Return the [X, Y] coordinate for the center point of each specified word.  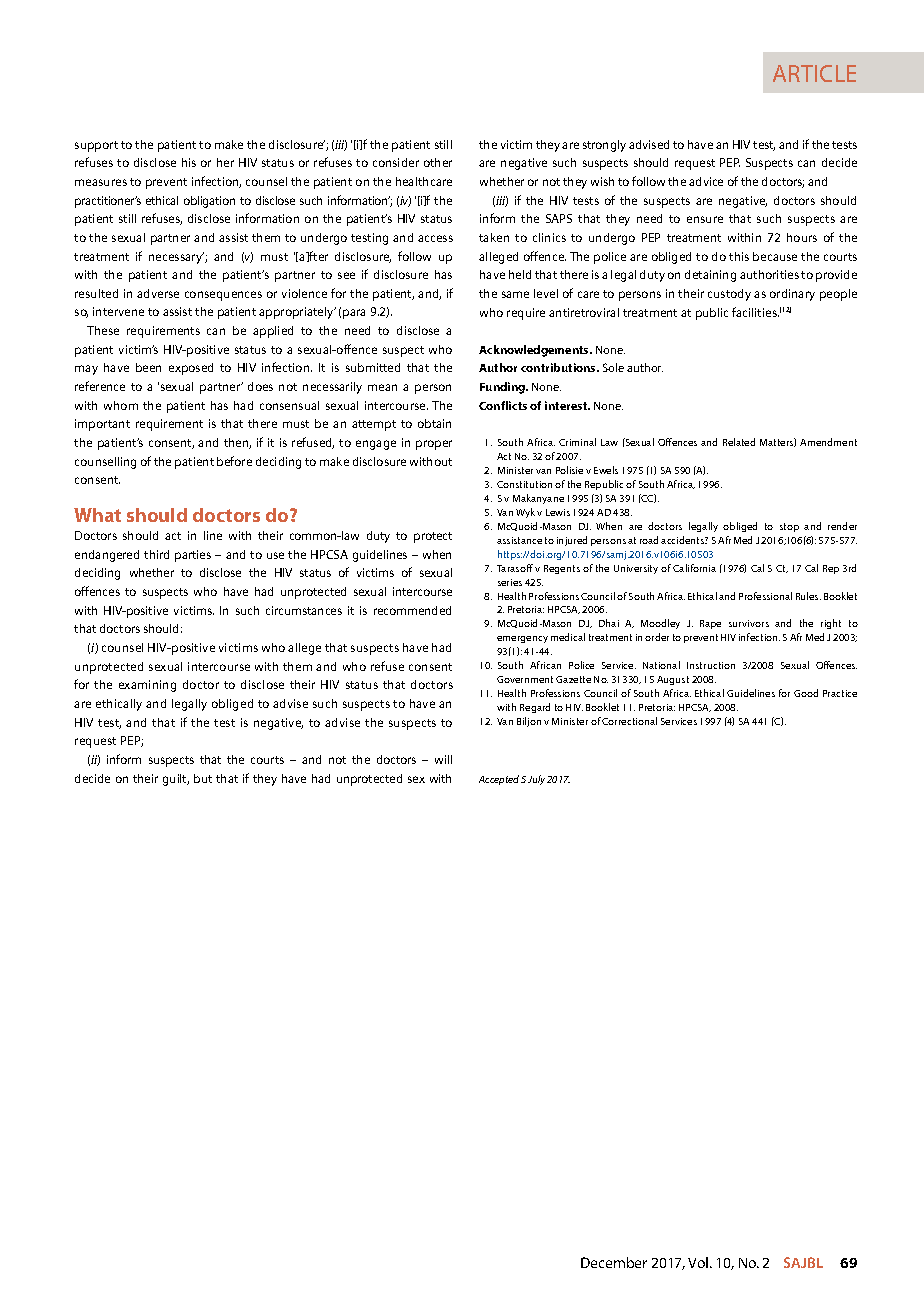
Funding [503, 388]
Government [525, 679]
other [438, 162]
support [96, 146]
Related [739, 442]
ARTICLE [814, 73]
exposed [191, 369]
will [443, 759]
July [536, 780]
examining [147, 686]
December [614, 1262]
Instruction [711, 665]
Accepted [499, 780]
